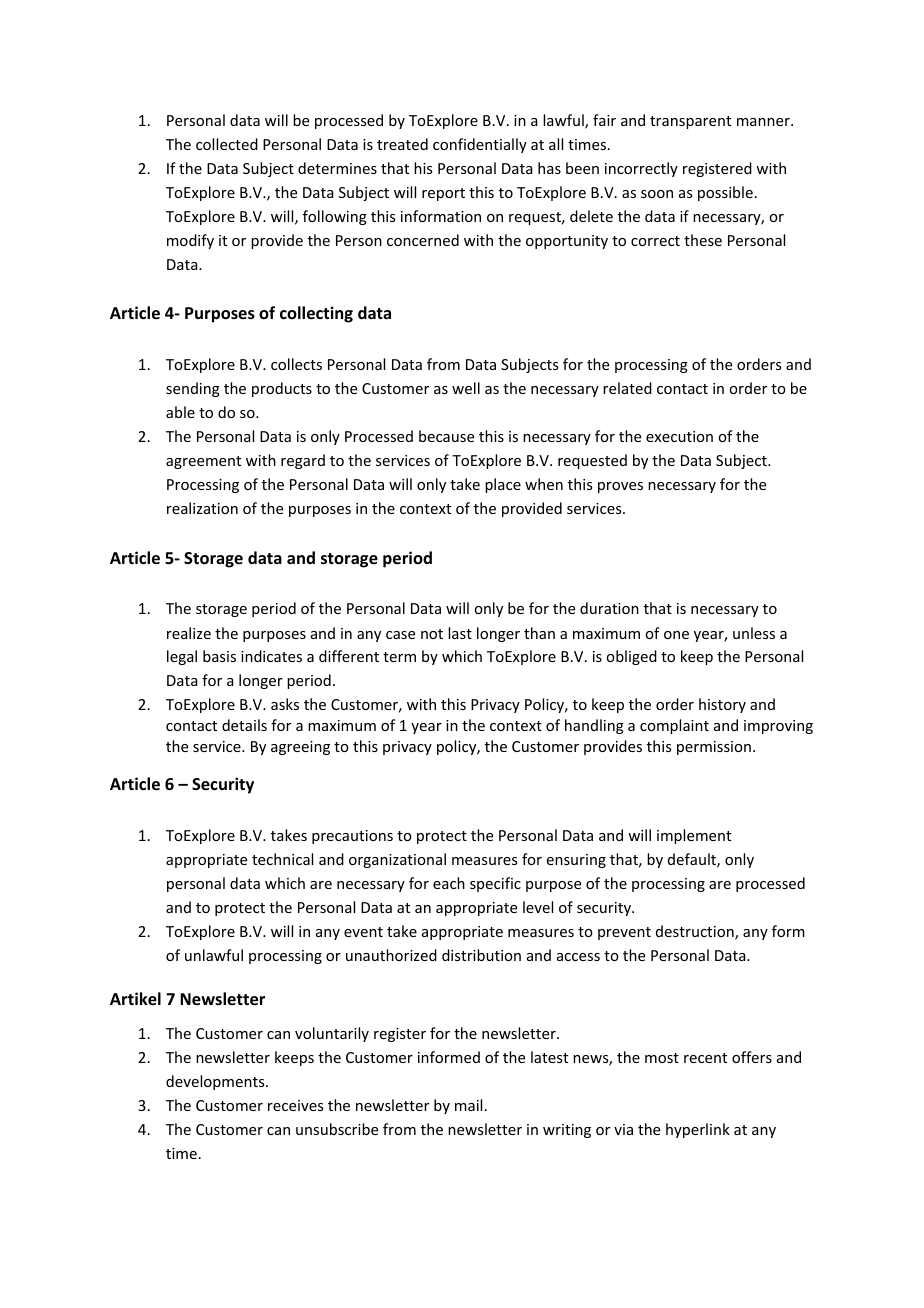 This screenshot has width=924, height=1308. Describe the element at coordinates (397, 860) in the screenshot. I see `organizational` at that location.
